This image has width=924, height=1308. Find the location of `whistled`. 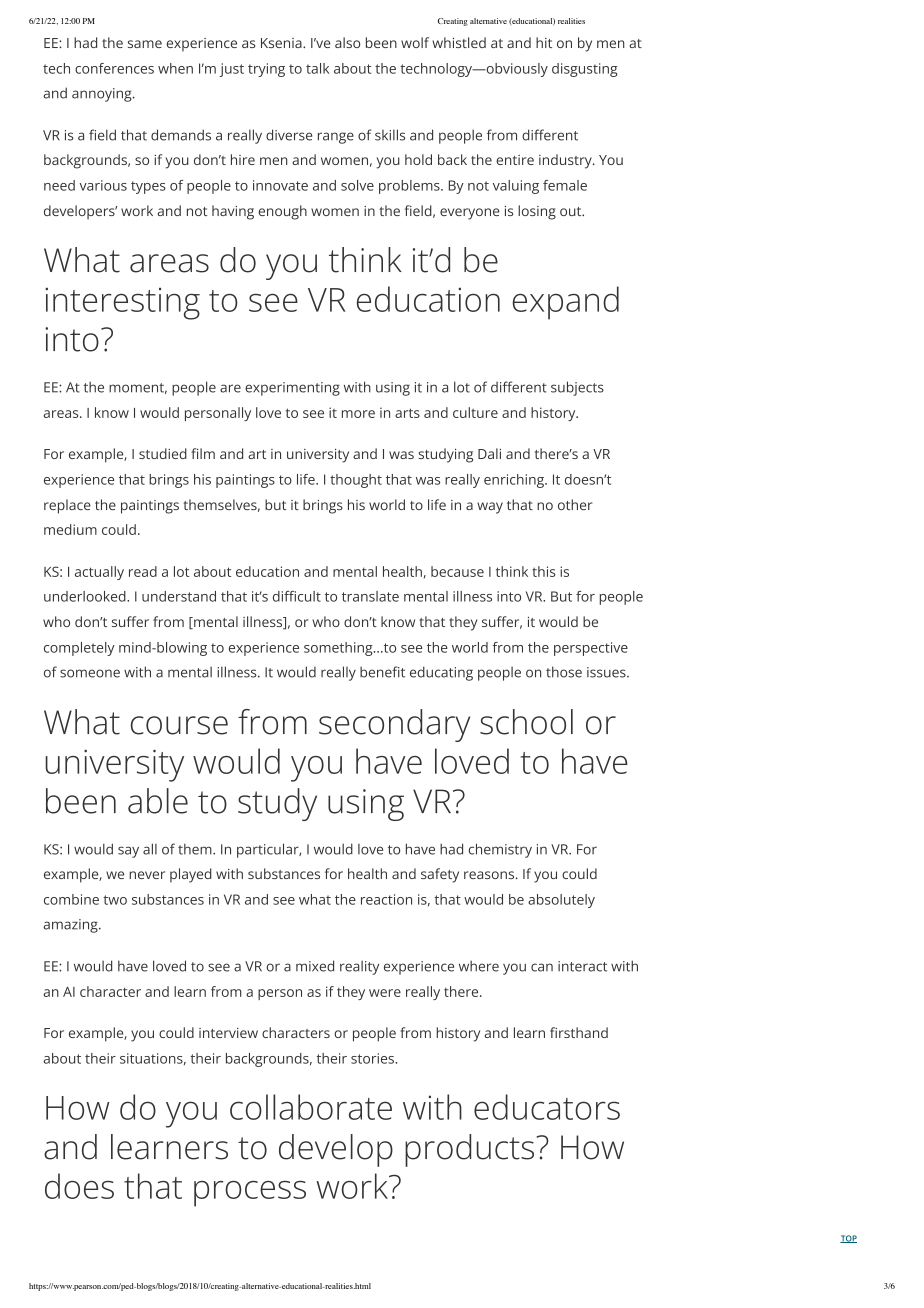

whistled is located at coordinates (459, 42).
